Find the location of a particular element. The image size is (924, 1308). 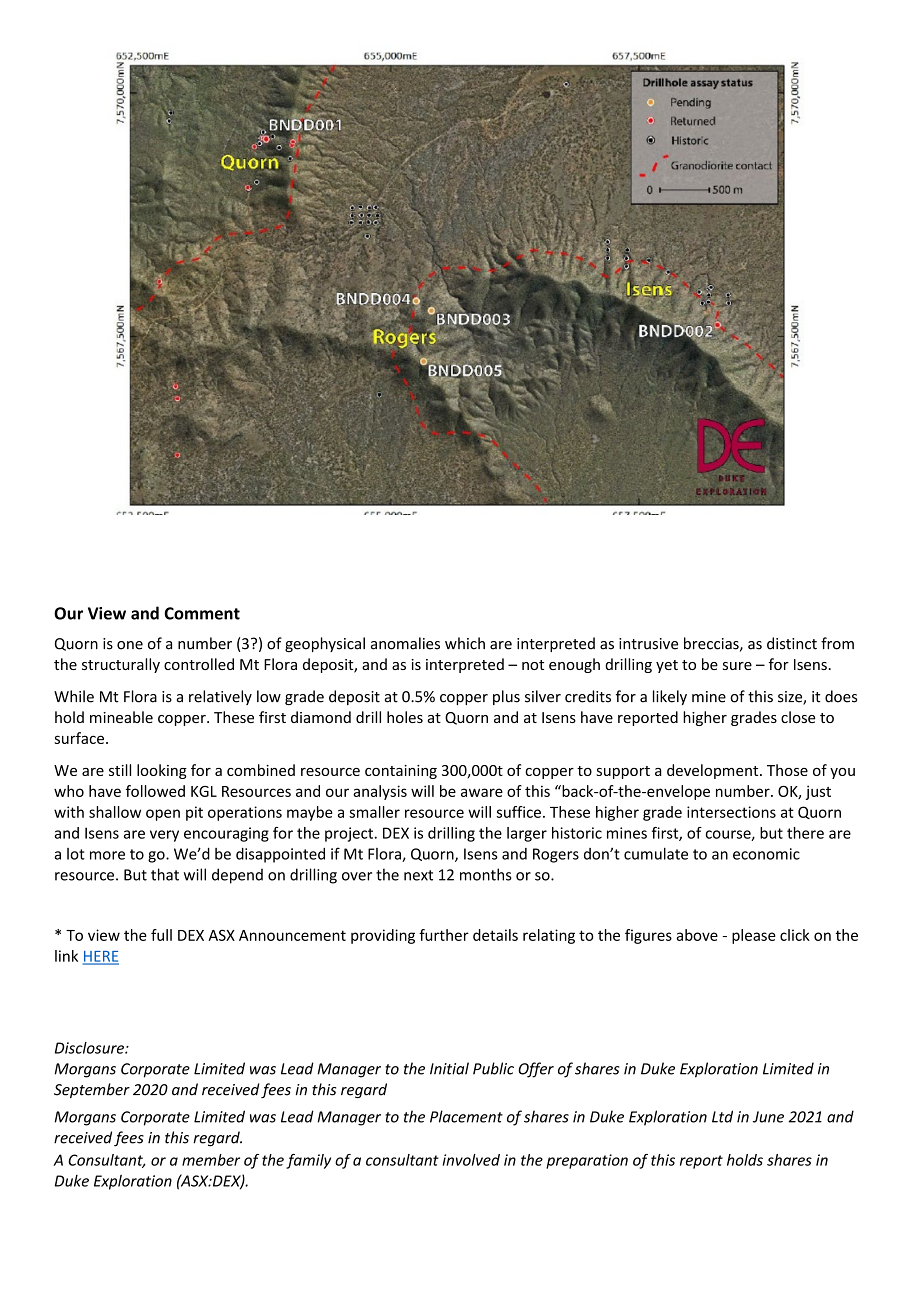

months is located at coordinates (486, 874).
